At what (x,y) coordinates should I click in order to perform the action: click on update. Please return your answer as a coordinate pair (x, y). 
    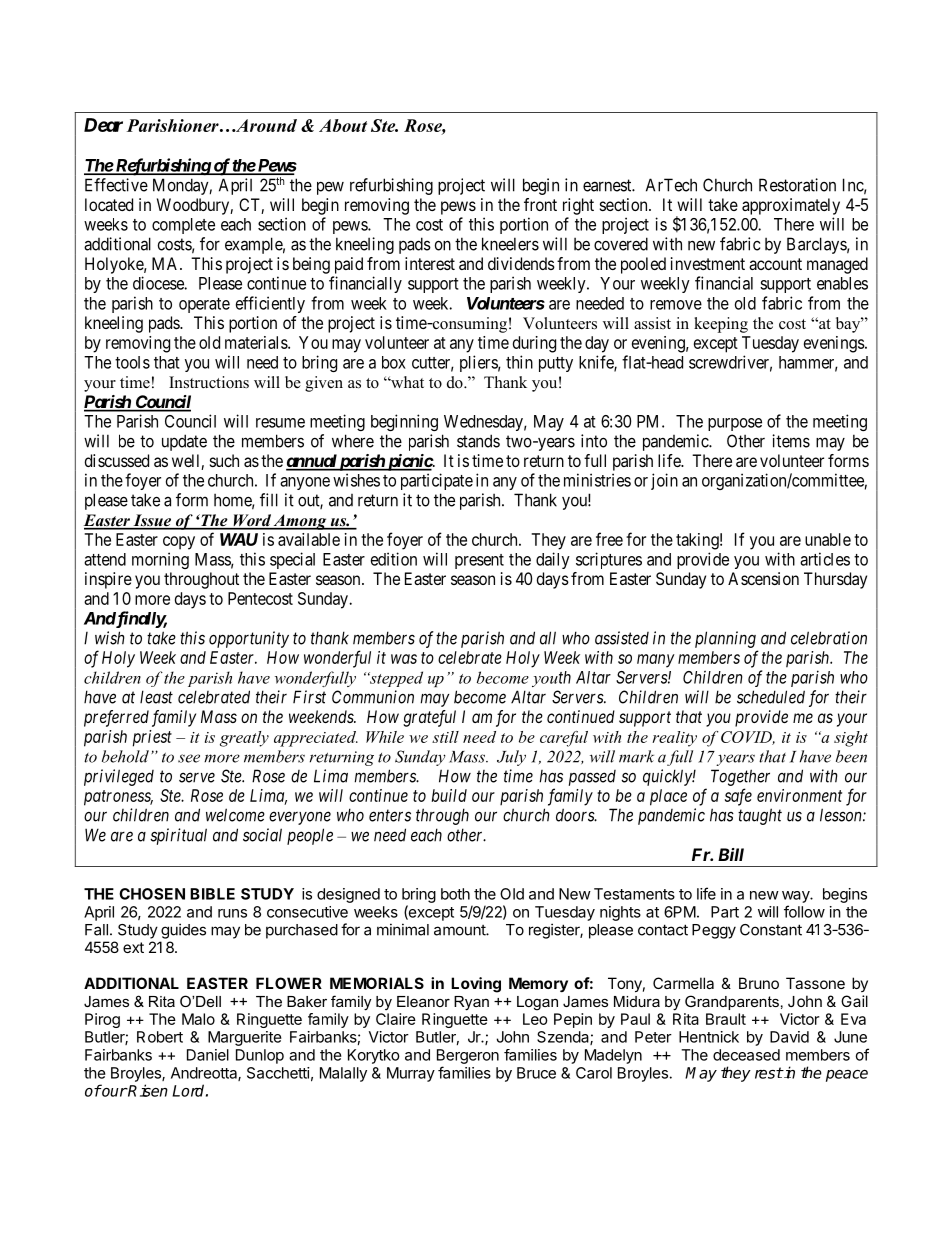
    Looking at the image, I should click on (184, 442).
